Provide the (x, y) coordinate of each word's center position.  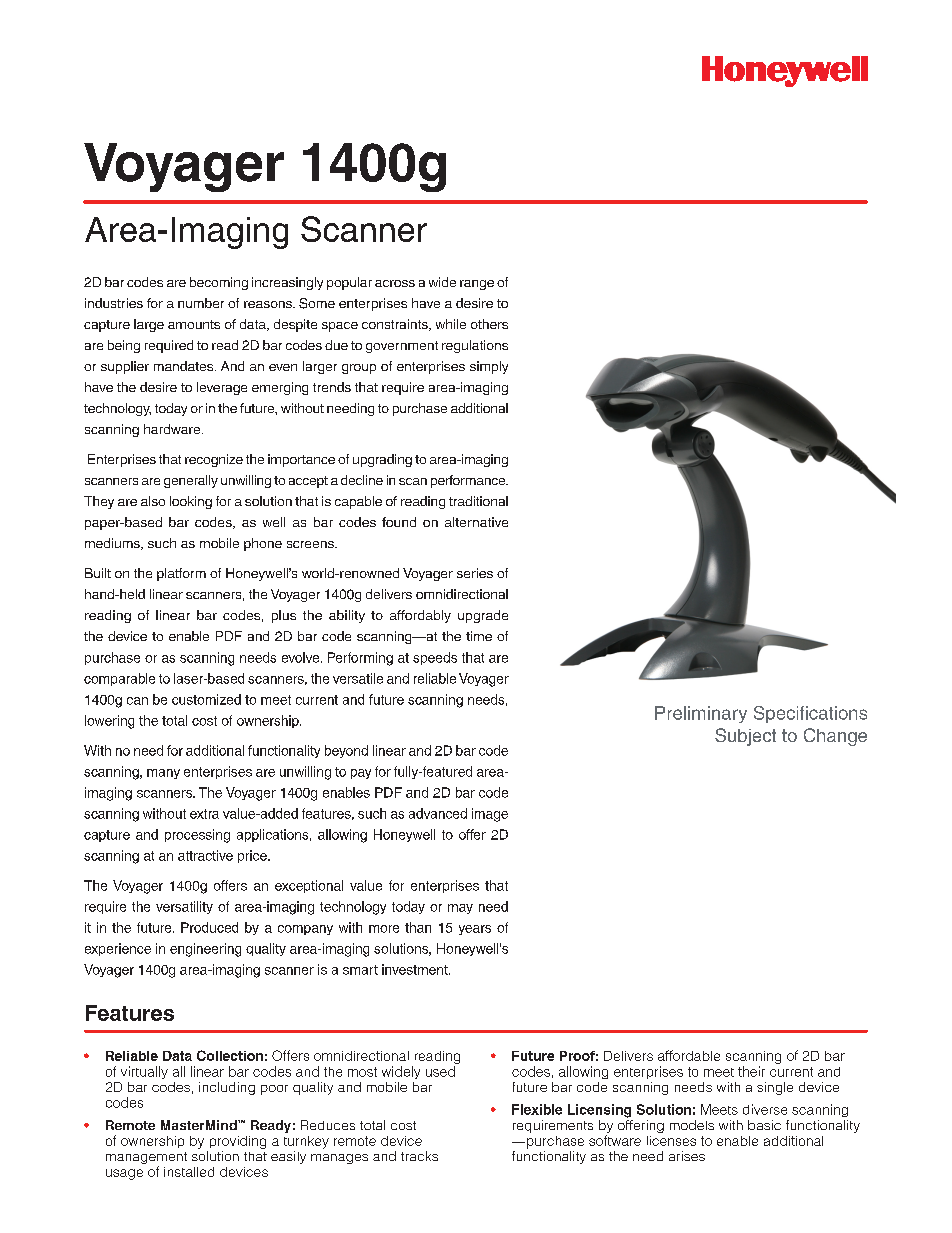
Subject (745, 737)
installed (189, 1172)
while (451, 324)
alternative (476, 522)
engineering (205, 950)
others (489, 324)
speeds (435, 658)
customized (206, 699)
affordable (689, 1055)
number (201, 303)
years (475, 930)
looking (191, 502)
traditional (478, 501)
